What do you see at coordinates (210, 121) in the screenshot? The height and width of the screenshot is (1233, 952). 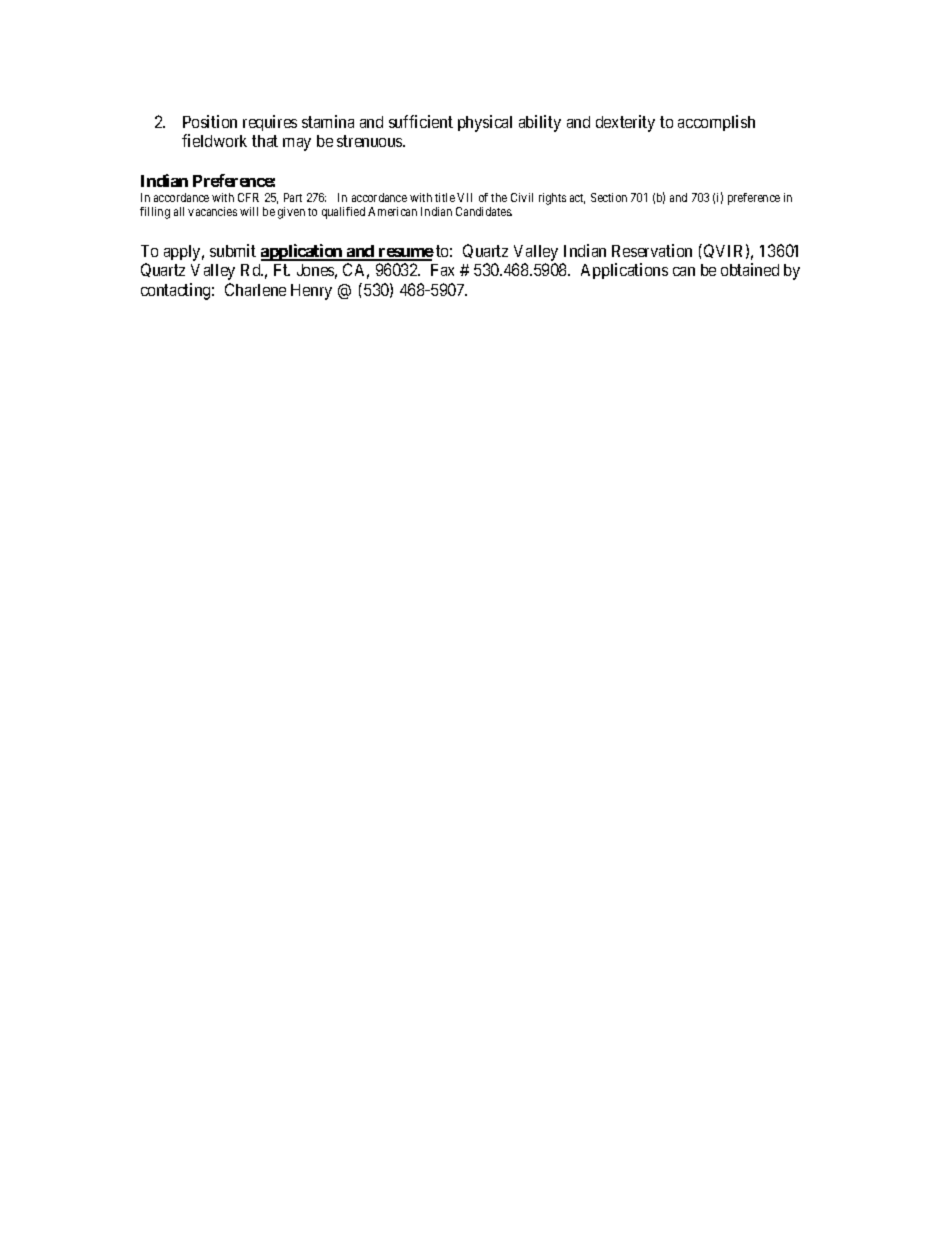 I see `Position` at bounding box center [210, 121].
